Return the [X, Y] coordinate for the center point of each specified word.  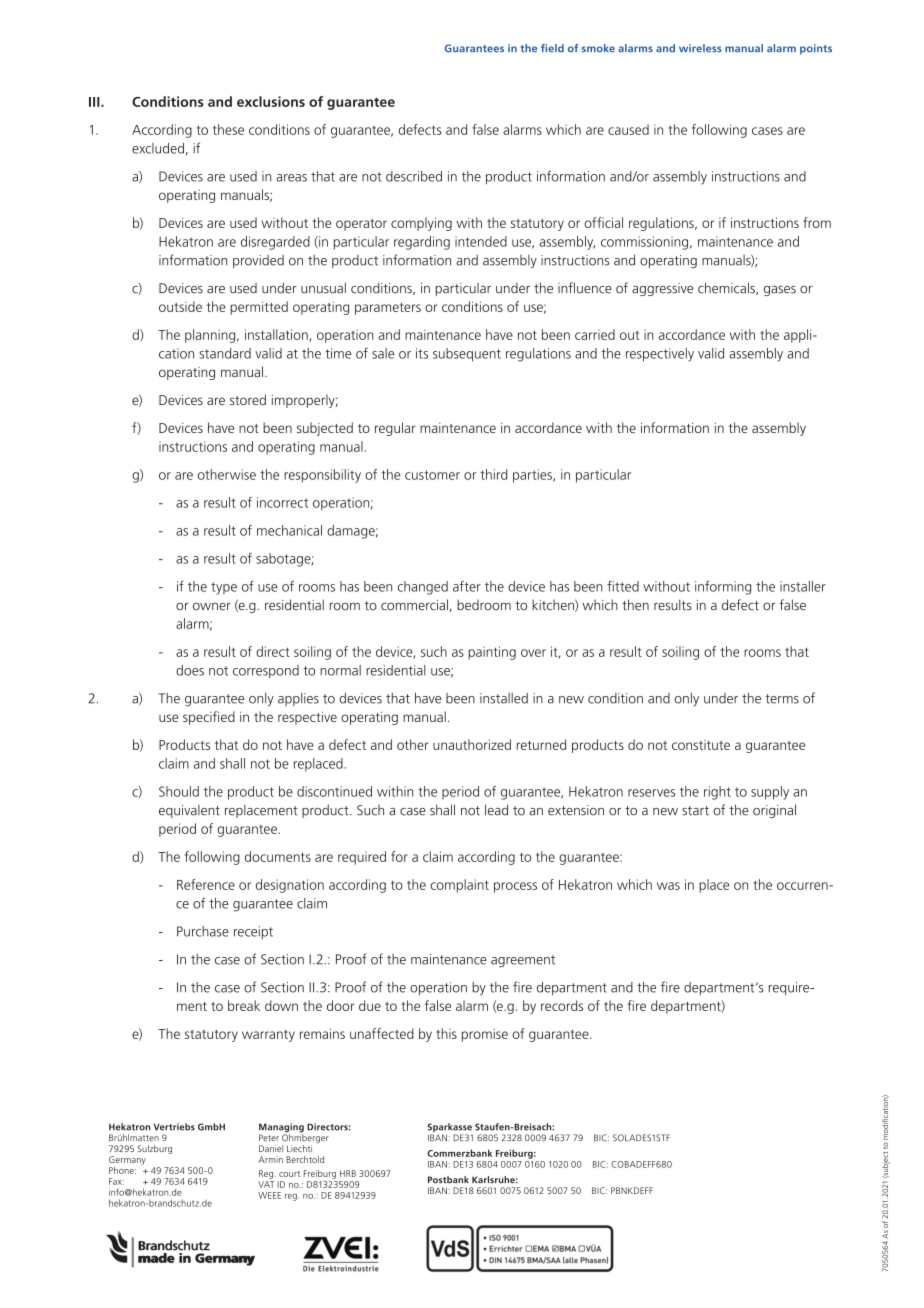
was [668, 886]
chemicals [727, 288]
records [562, 1005]
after [467, 586]
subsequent [467, 355]
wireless [700, 48]
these [228, 129]
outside [180, 306]
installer [803, 586]
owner [212, 606]
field [552, 48]
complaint [459, 886]
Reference [206, 884]
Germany [127, 1160]
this [446, 1033]
